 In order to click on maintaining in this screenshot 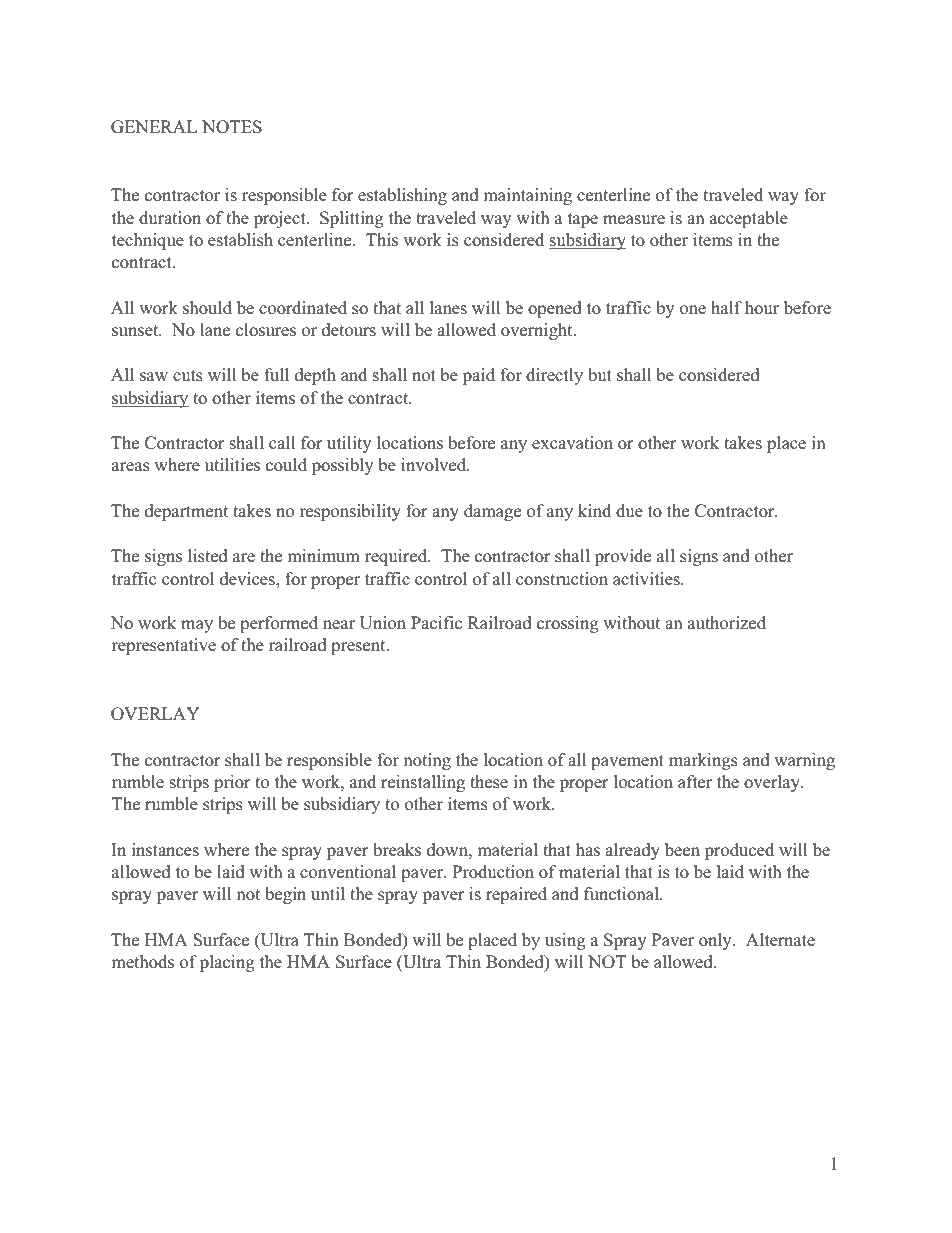, I will do `click(527, 196)`.
